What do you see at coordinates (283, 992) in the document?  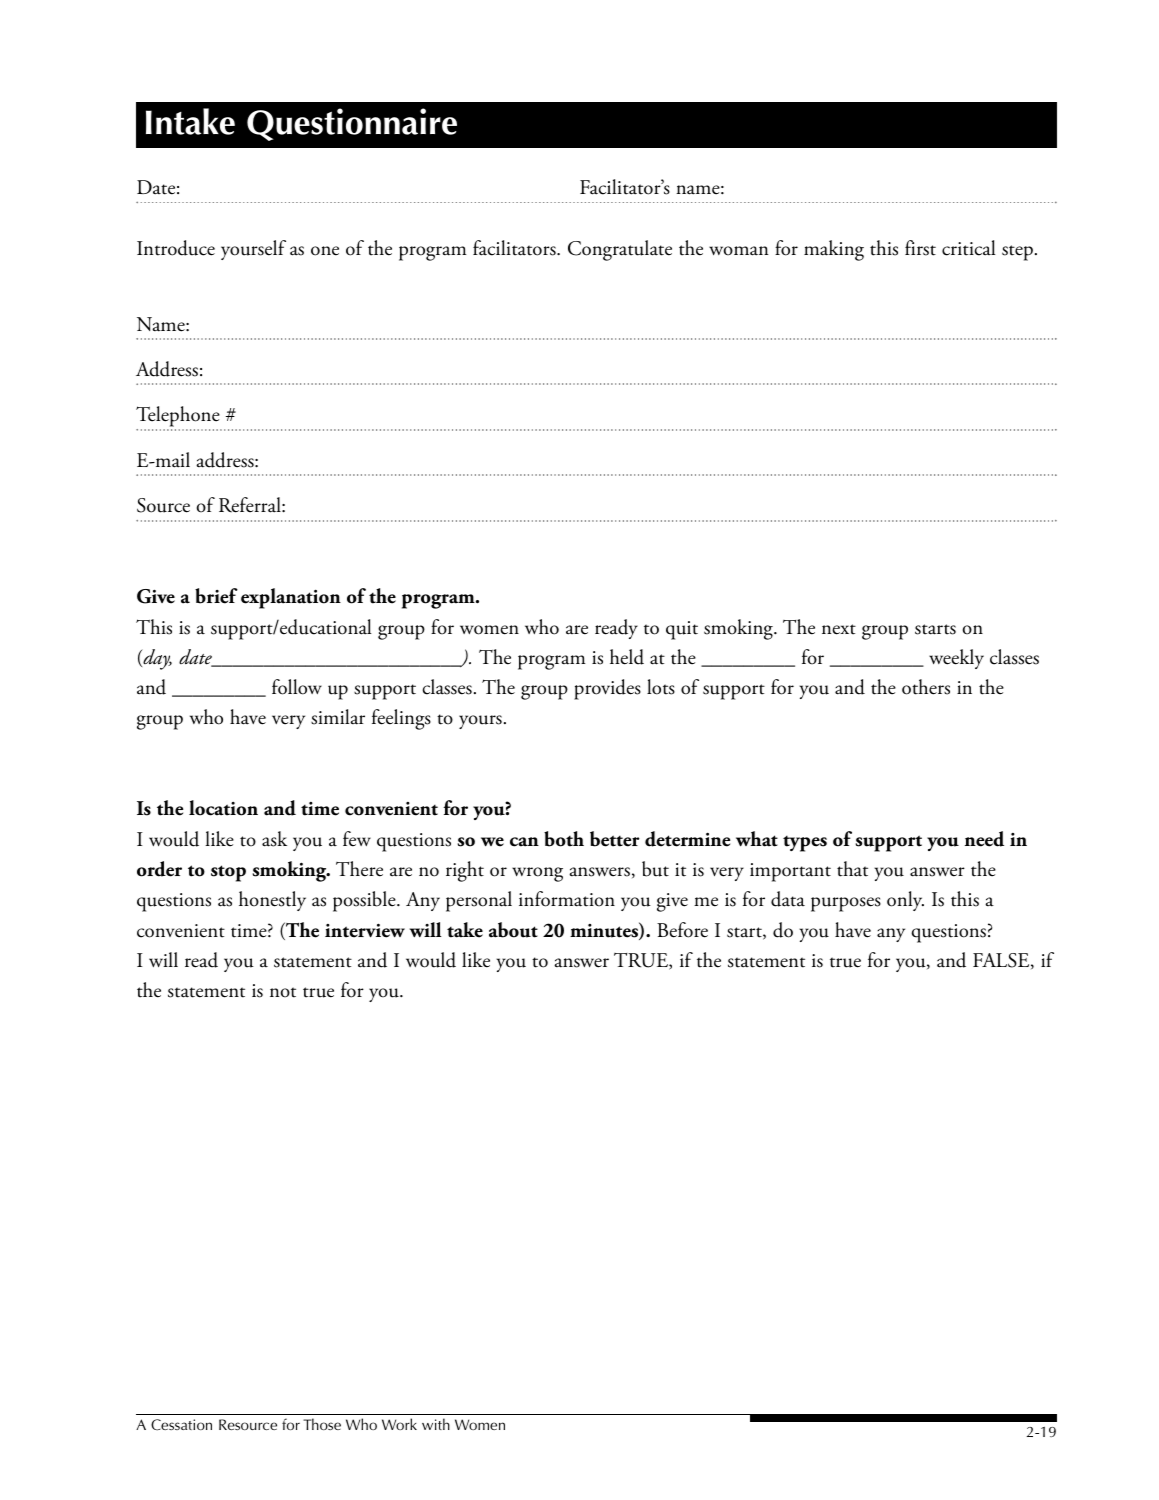 I see `not` at bounding box center [283, 992].
